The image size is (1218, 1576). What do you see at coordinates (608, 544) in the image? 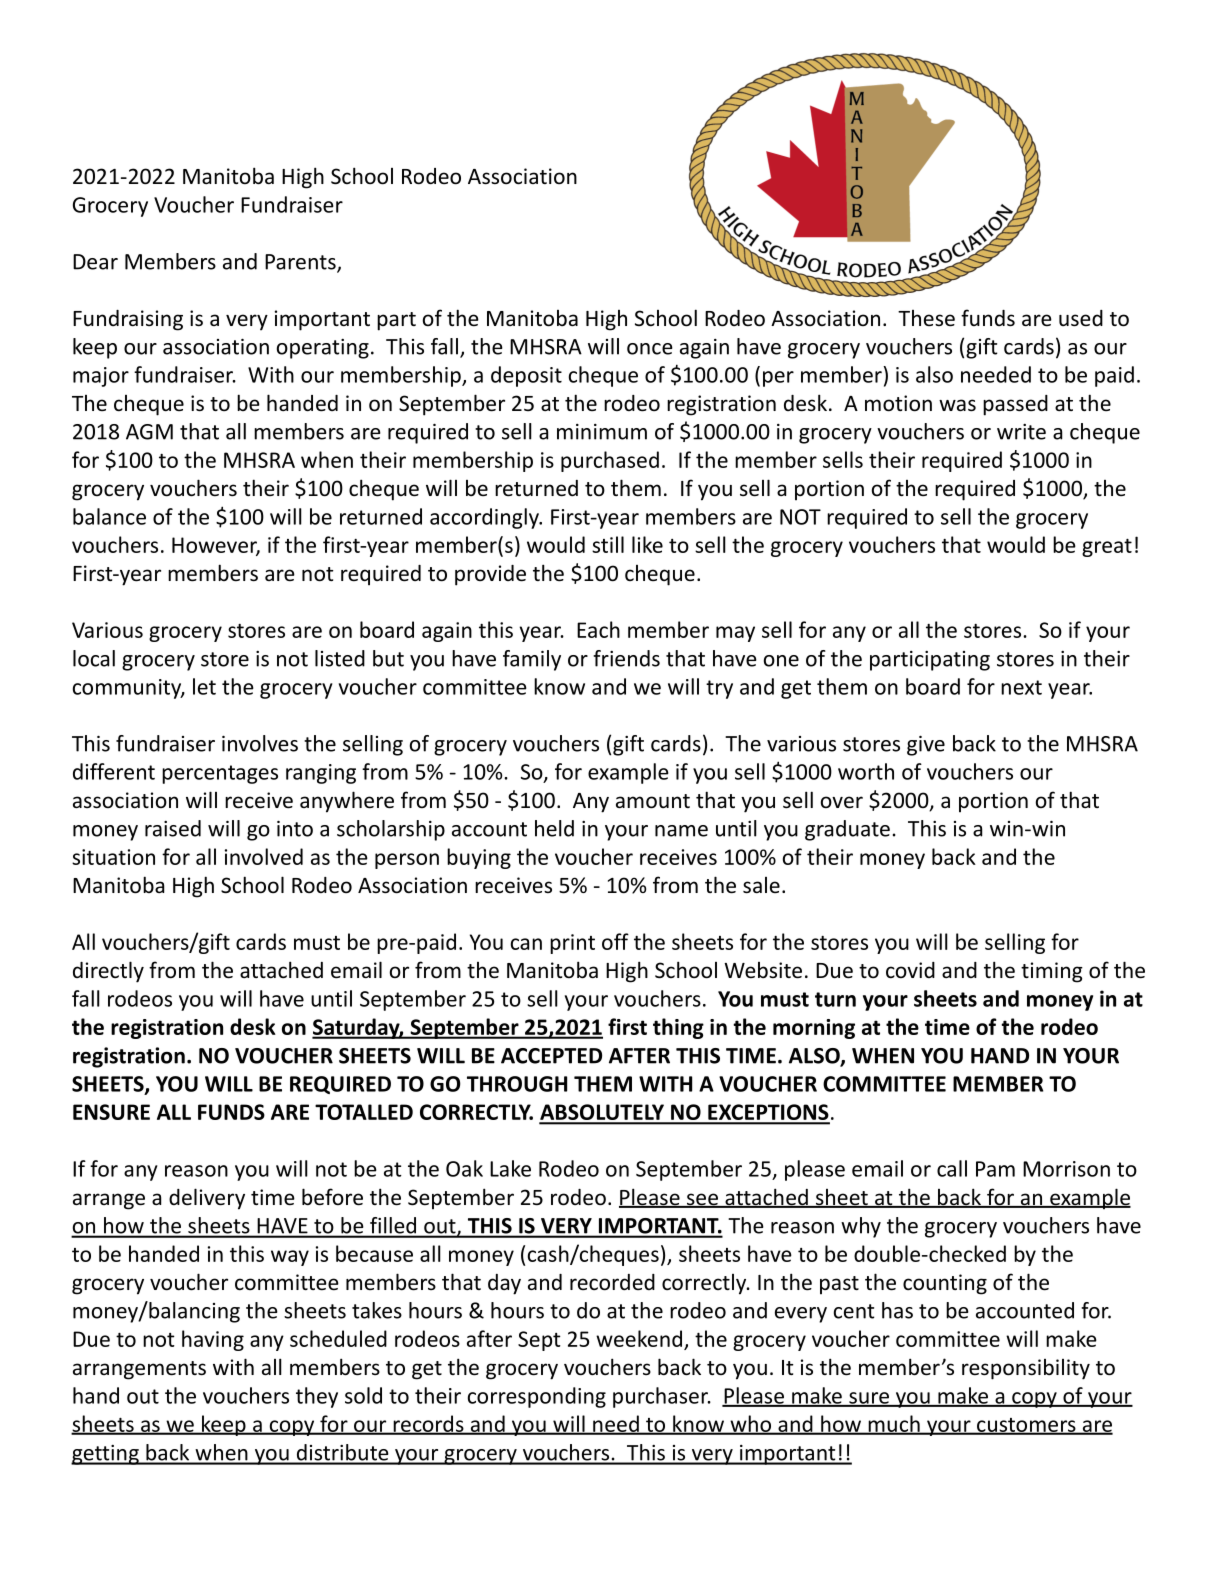
I see `still` at bounding box center [608, 544].
